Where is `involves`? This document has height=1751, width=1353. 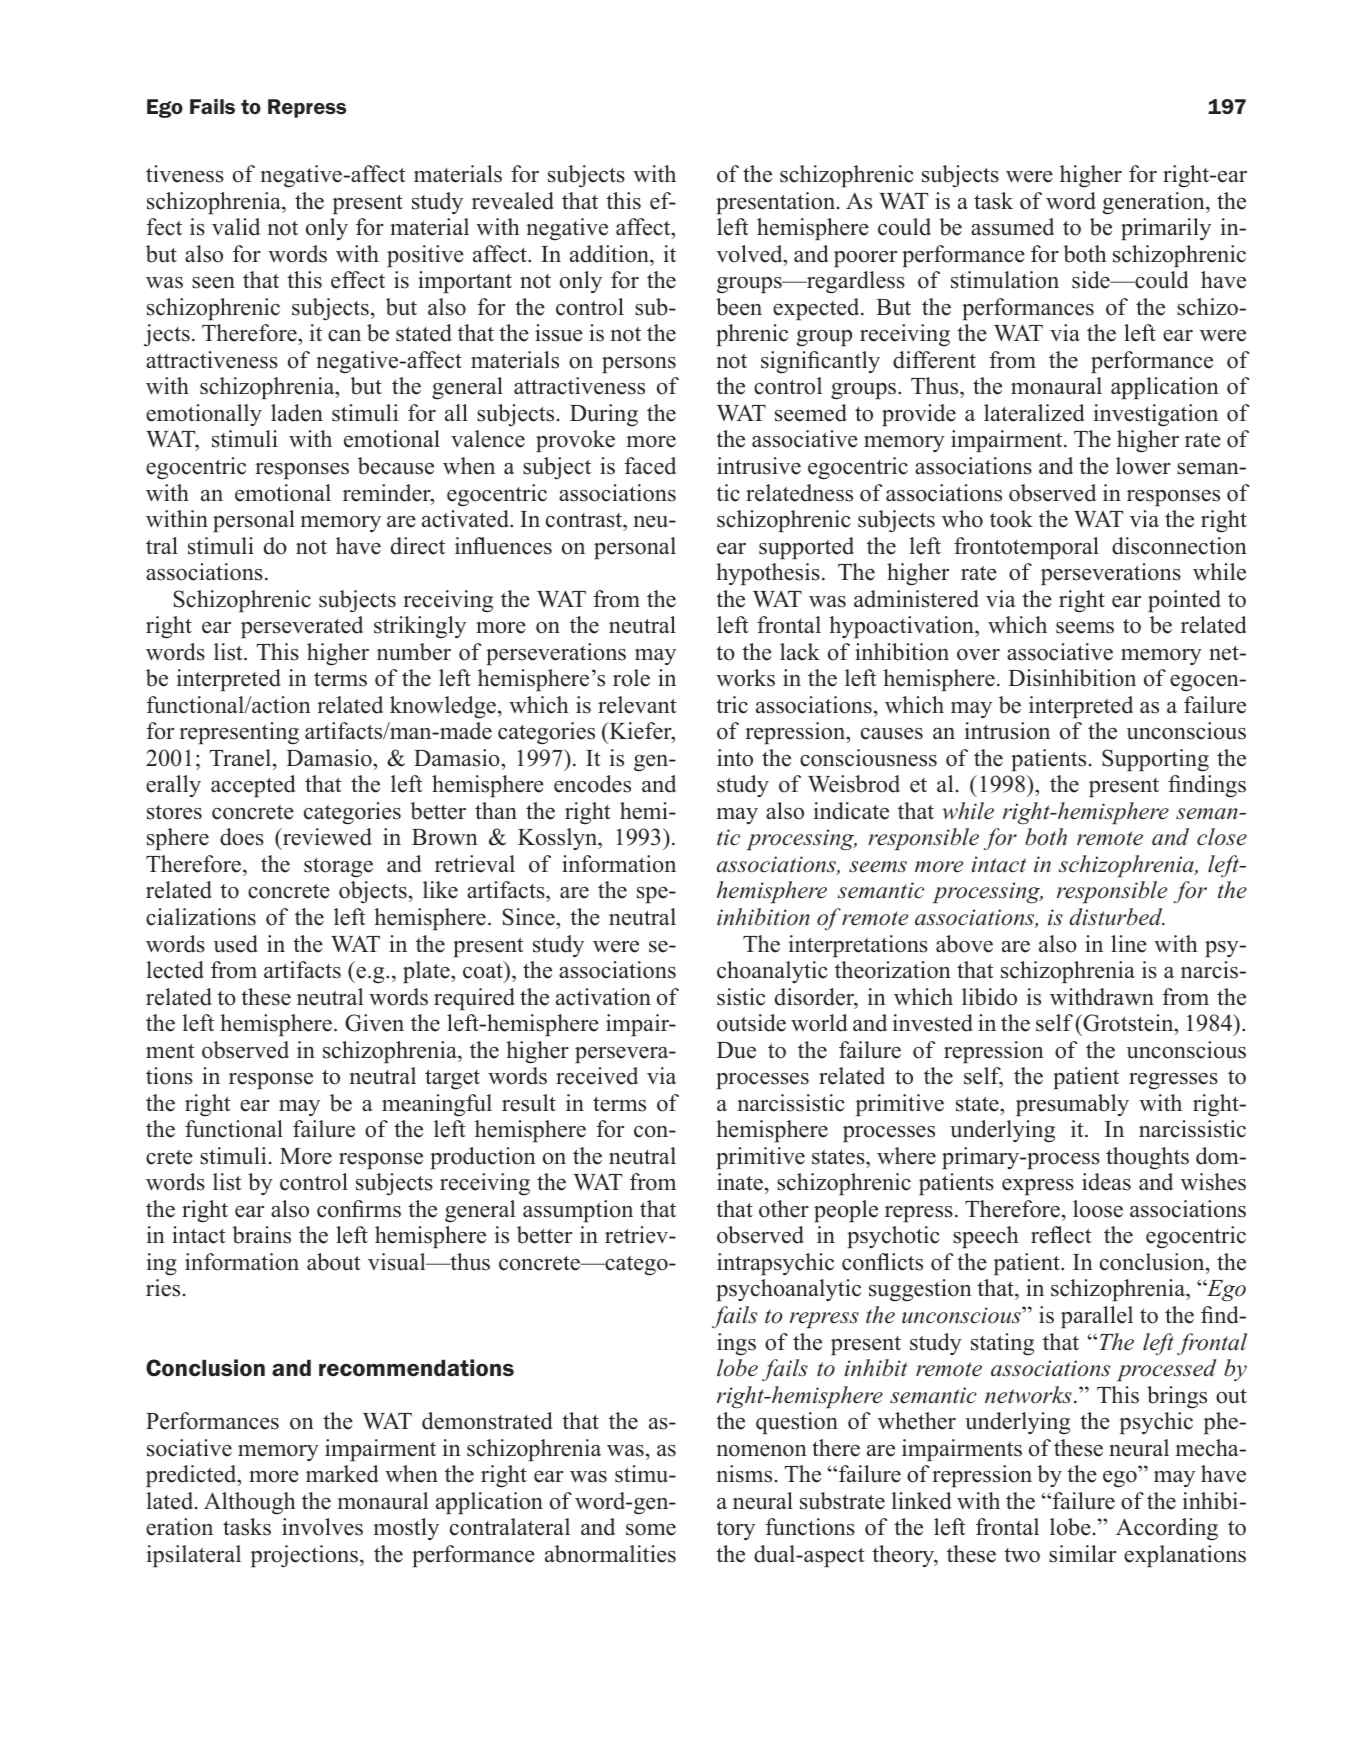 involves is located at coordinates (322, 1527).
